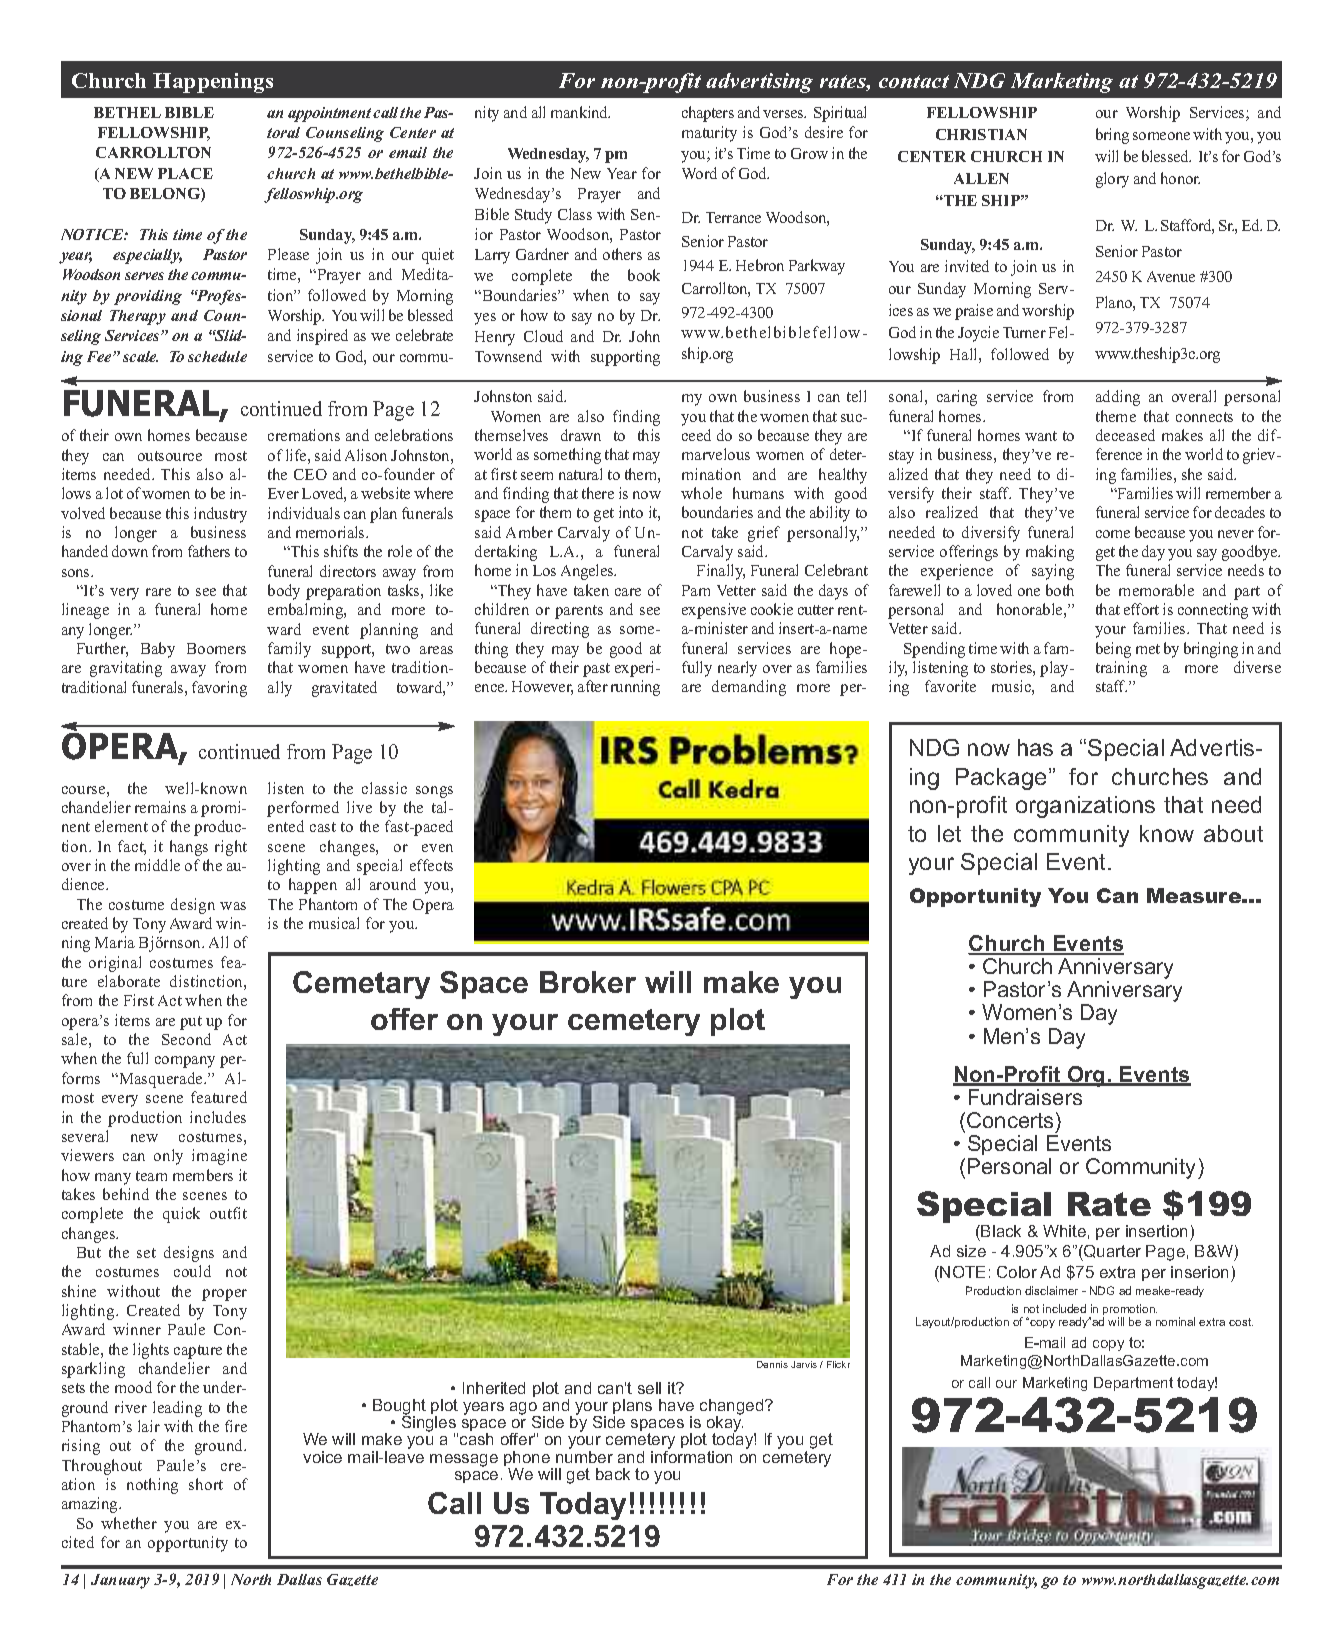  What do you see at coordinates (186, 1039) in the screenshot?
I see `Second` at bounding box center [186, 1039].
